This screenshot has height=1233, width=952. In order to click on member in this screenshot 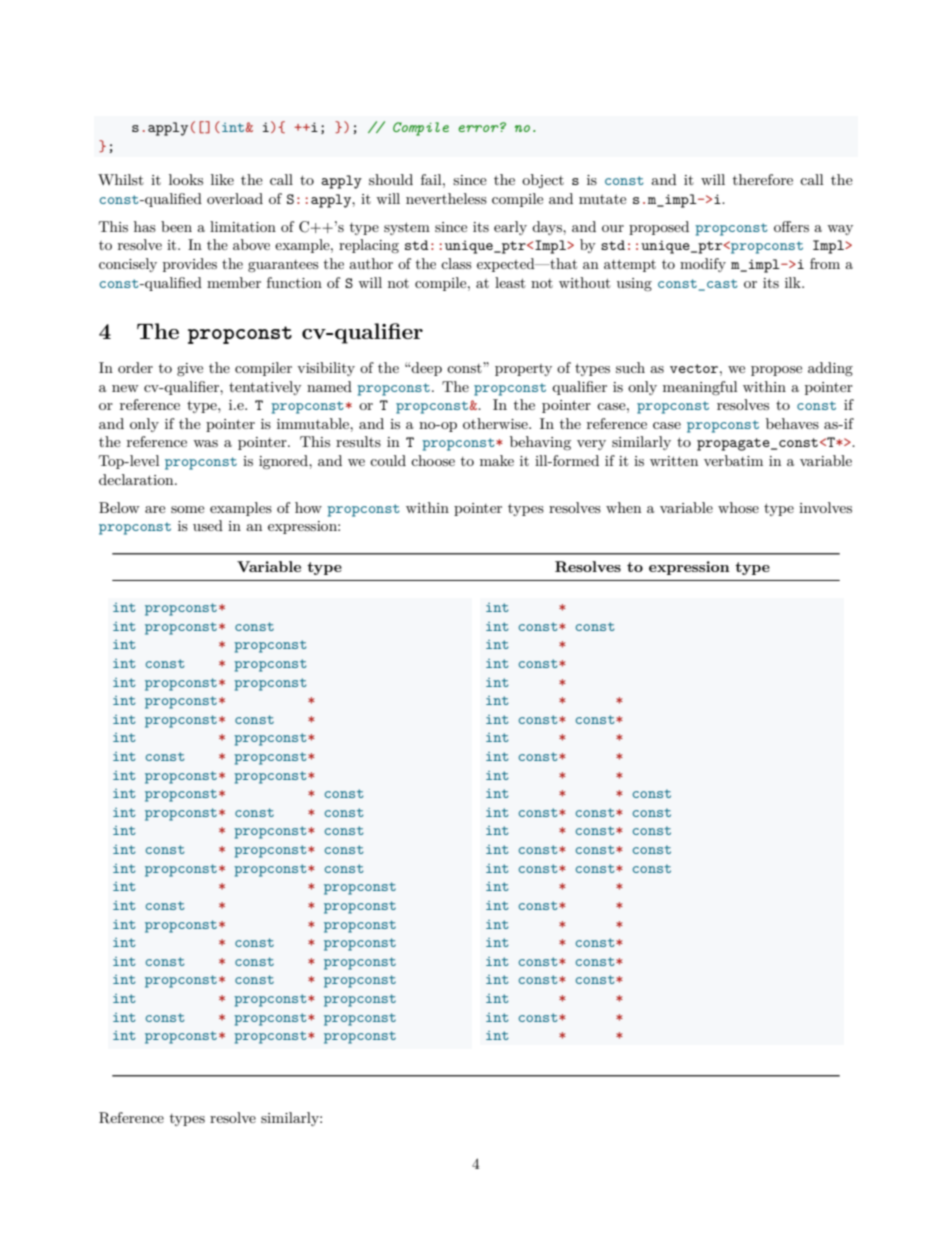, I will do `click(234, 282)`.
